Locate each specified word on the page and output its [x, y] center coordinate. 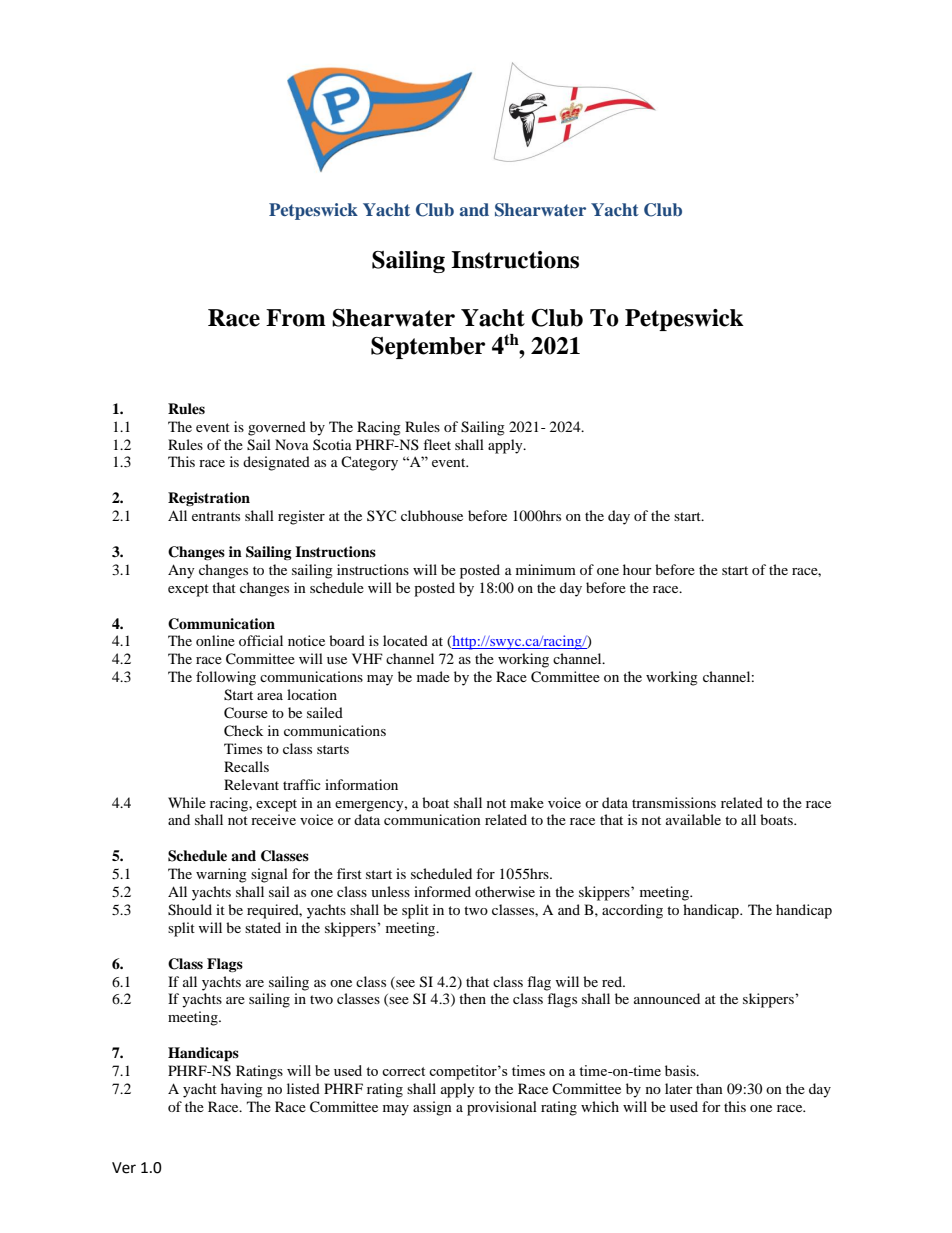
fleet [437, 444]
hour [637, 569]
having [242, 1090]
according [632, 911]
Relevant [251, 784]
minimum [546, 569]
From [296, 318]
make [527, 802]
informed [442, 891]
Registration [209, 499]
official [261, 640]
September [428, 348]
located [405, 640]
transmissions [674, 802]
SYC [381, 515]
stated [263, 927]
